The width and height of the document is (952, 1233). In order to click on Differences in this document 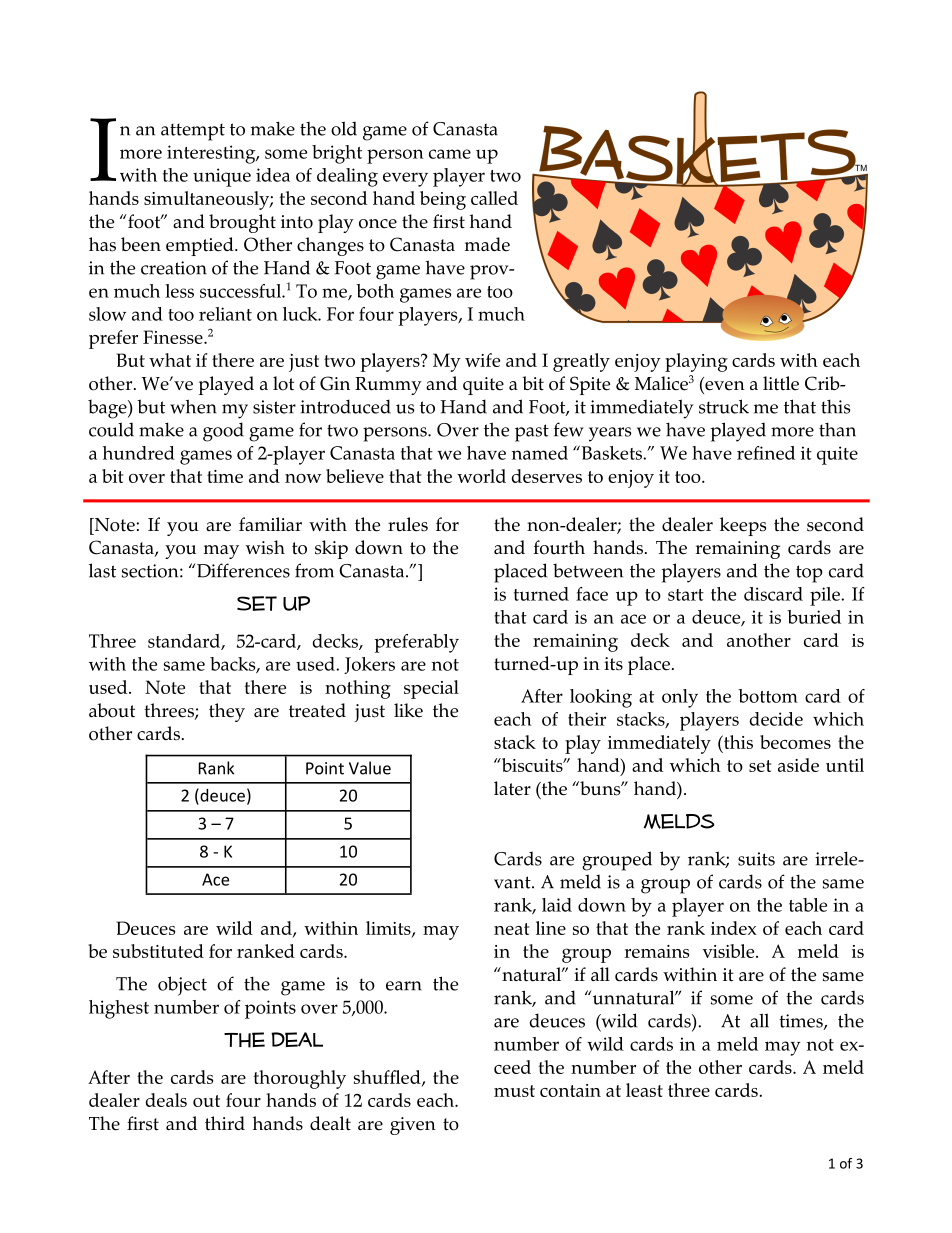, I will do `click(242, 570)`.
